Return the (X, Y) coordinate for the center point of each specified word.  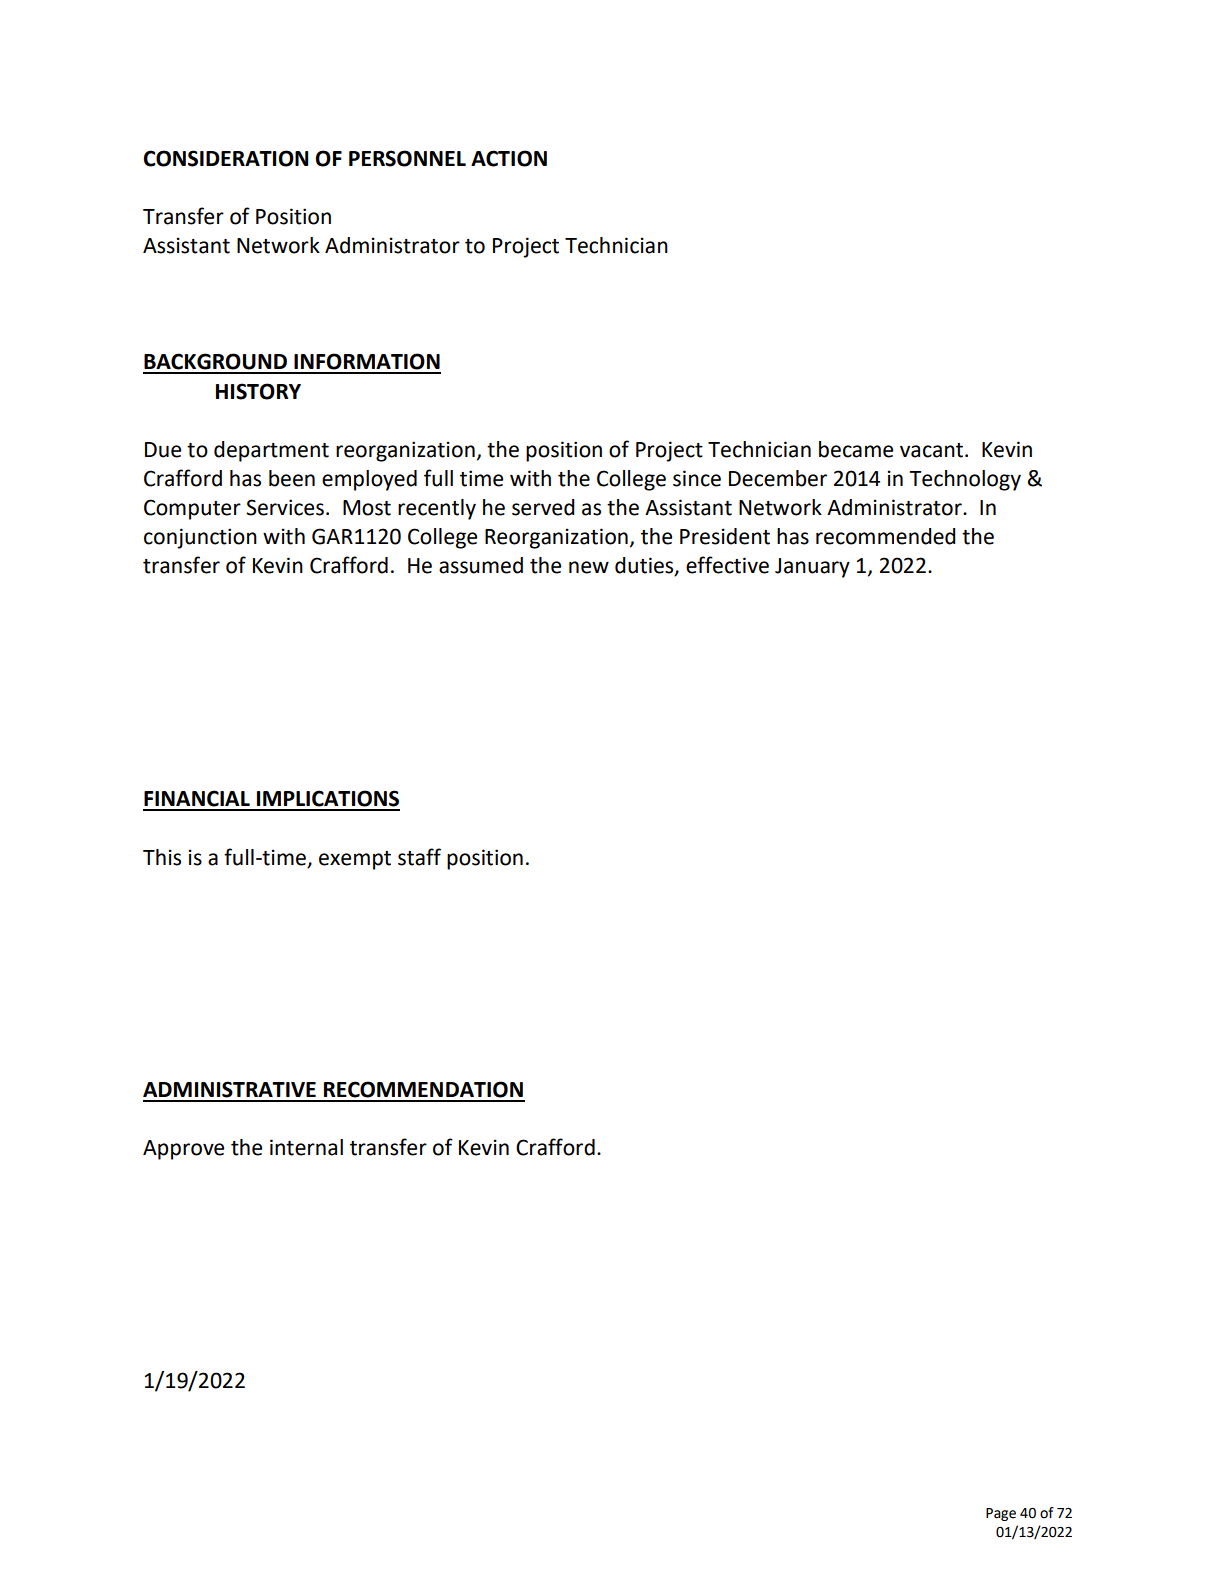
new (589, 567)
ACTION (509, 158)
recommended (886, 536)
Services (285, 507)
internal (306, 1147)
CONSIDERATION (226, 158)
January (812, 568)
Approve (183, 1150)
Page (1001, 1514)
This (162, 857)
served (543, 507)
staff (419, 857)
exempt (355, 860)
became (856, 449)
